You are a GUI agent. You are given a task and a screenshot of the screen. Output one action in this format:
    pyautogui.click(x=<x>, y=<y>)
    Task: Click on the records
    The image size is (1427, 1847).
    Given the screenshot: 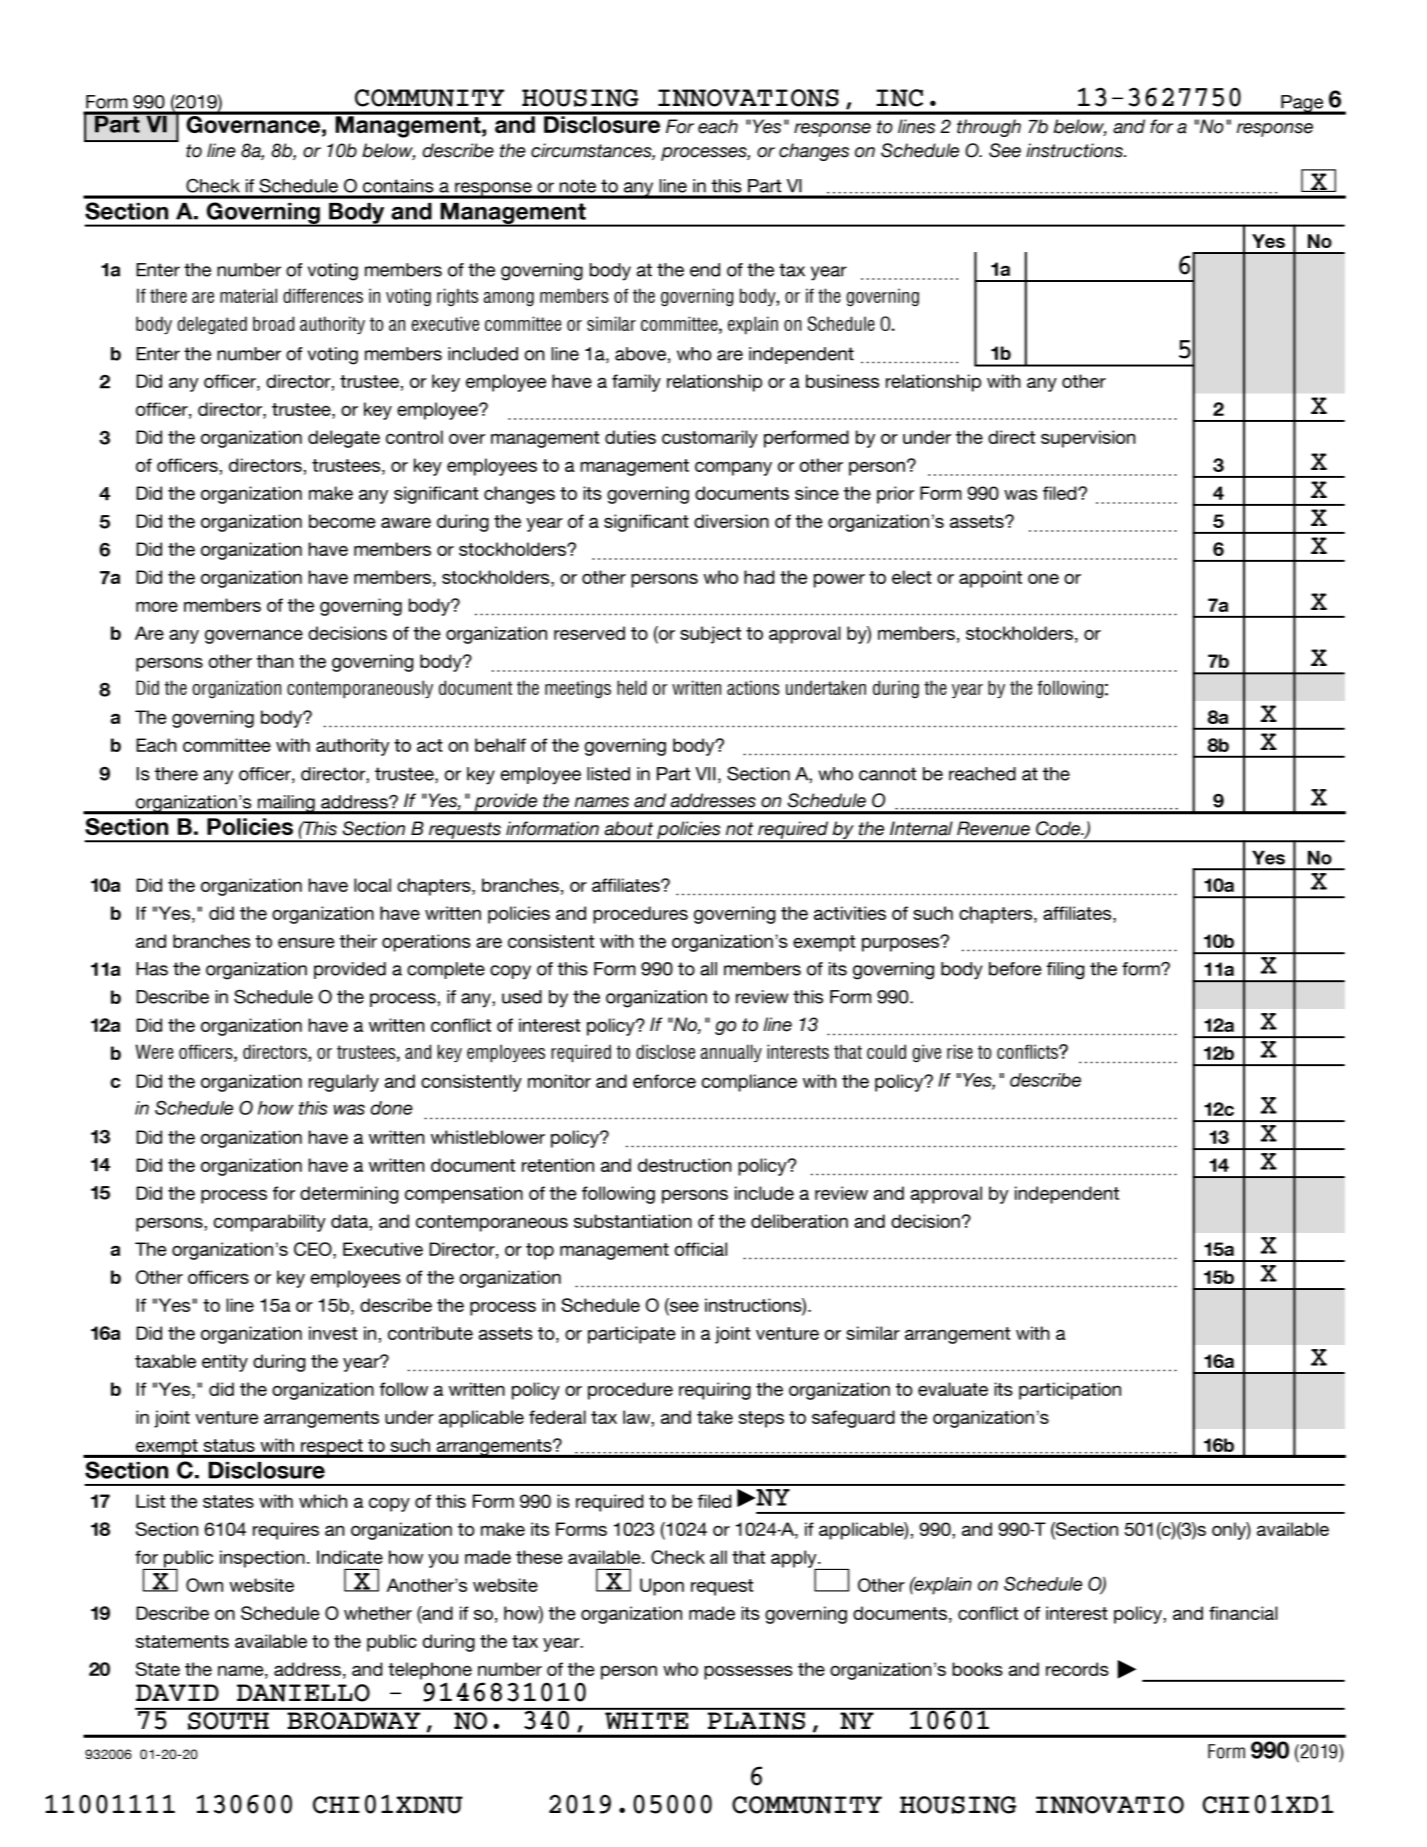 What is the action you would take?
    pyautogui.click(x=1077, y=1669)
